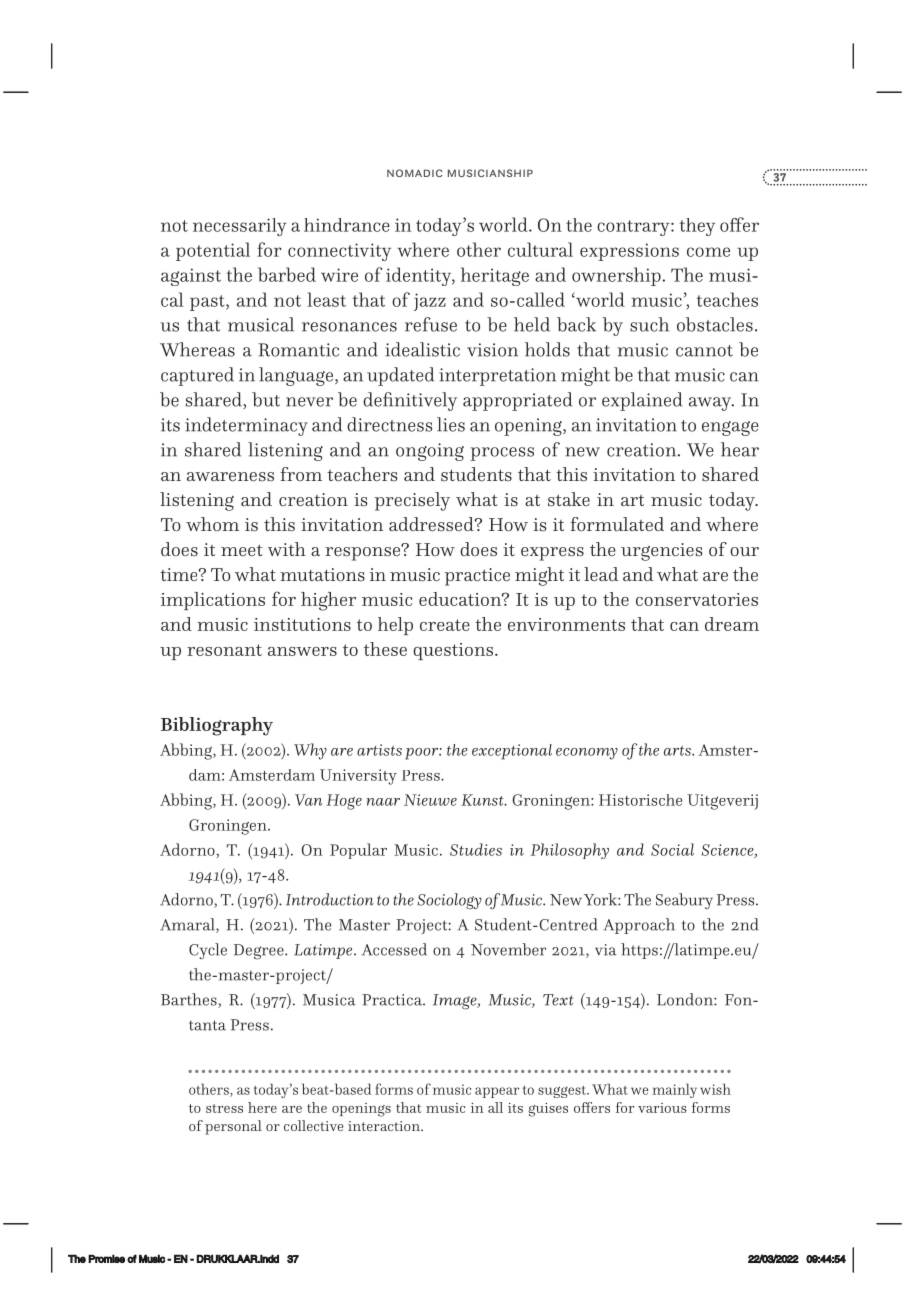 The image size is (905, 1316). Describe the element at coordinates (412, 501) in the page. I see `precisely` at that location.
